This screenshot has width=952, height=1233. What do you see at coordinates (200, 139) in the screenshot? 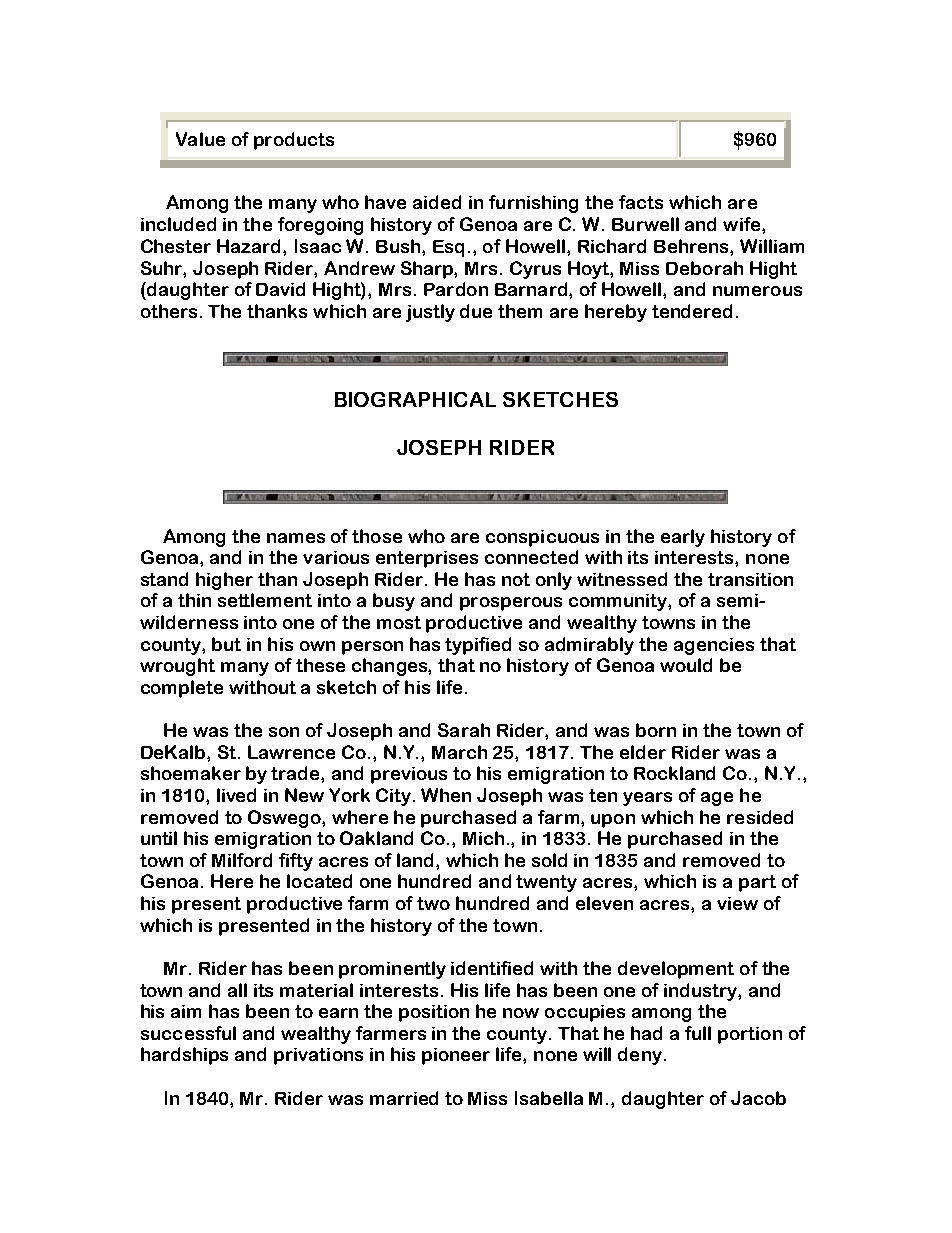
I see `Value` at bounding box center [200, 139].
